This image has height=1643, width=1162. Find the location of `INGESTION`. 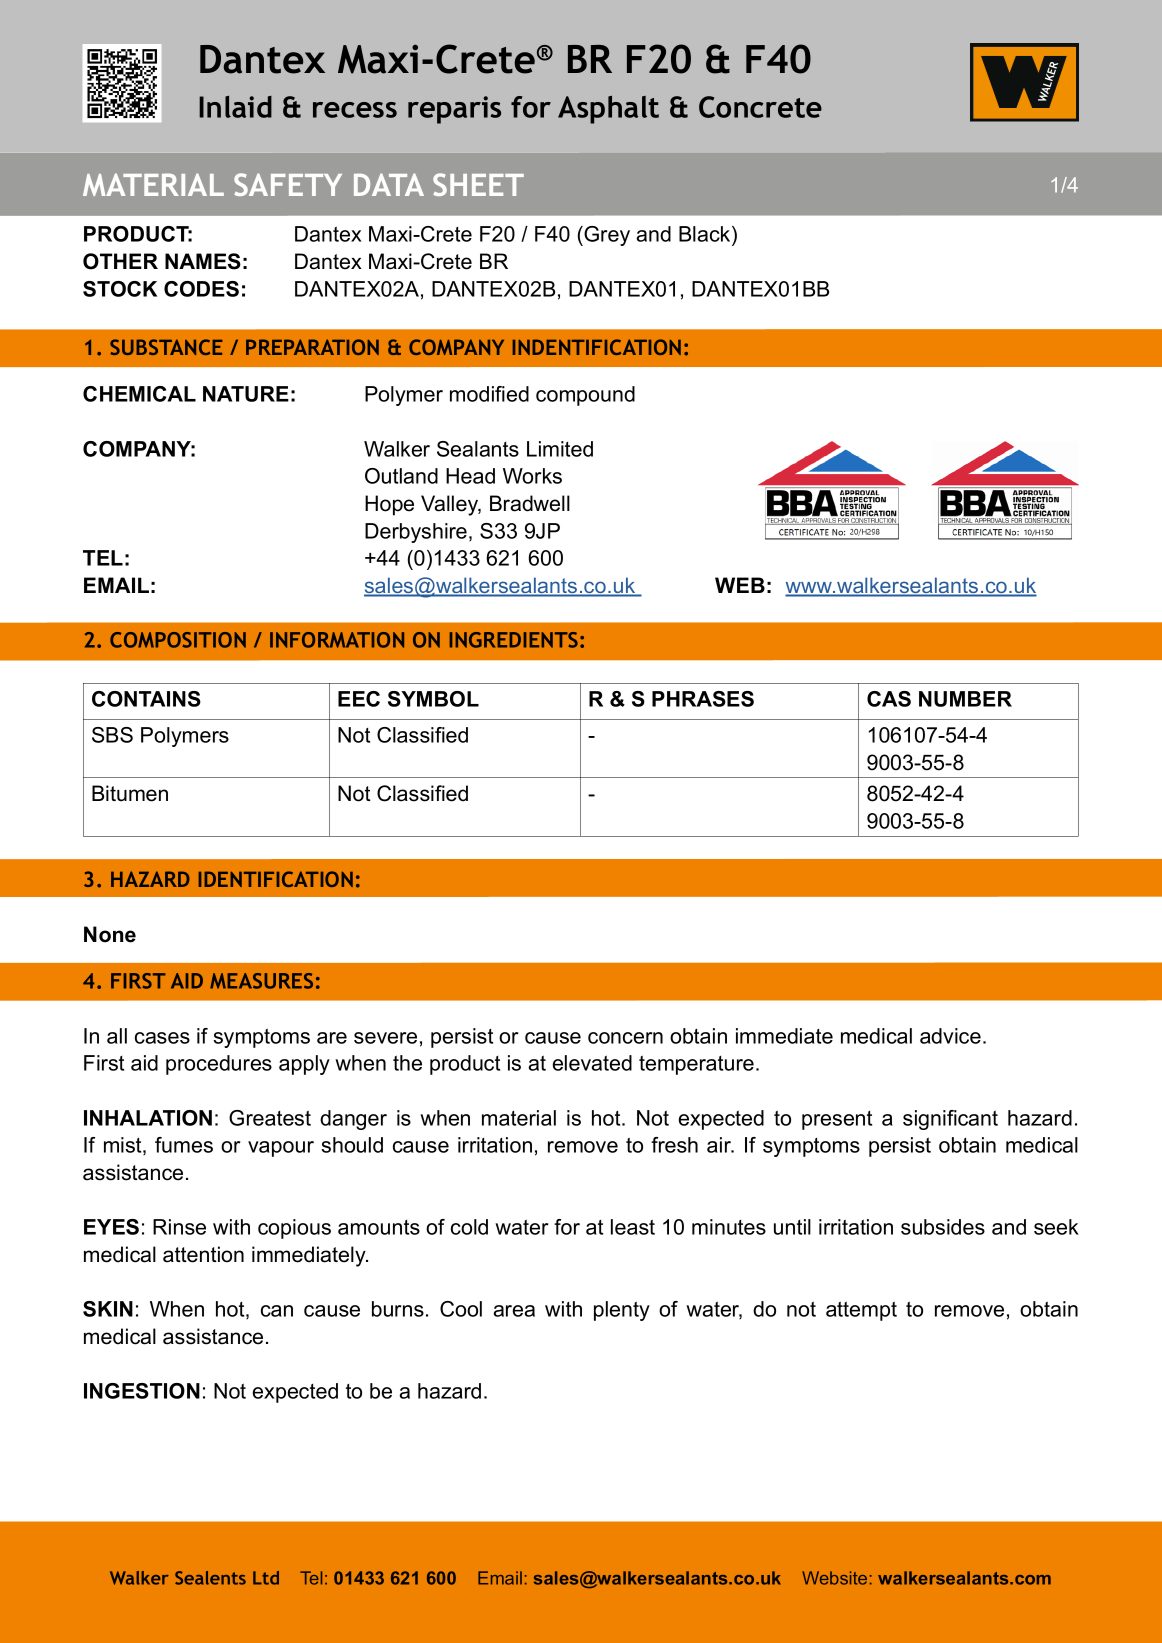

INGESTION is located at coordinates (142, 1391).
